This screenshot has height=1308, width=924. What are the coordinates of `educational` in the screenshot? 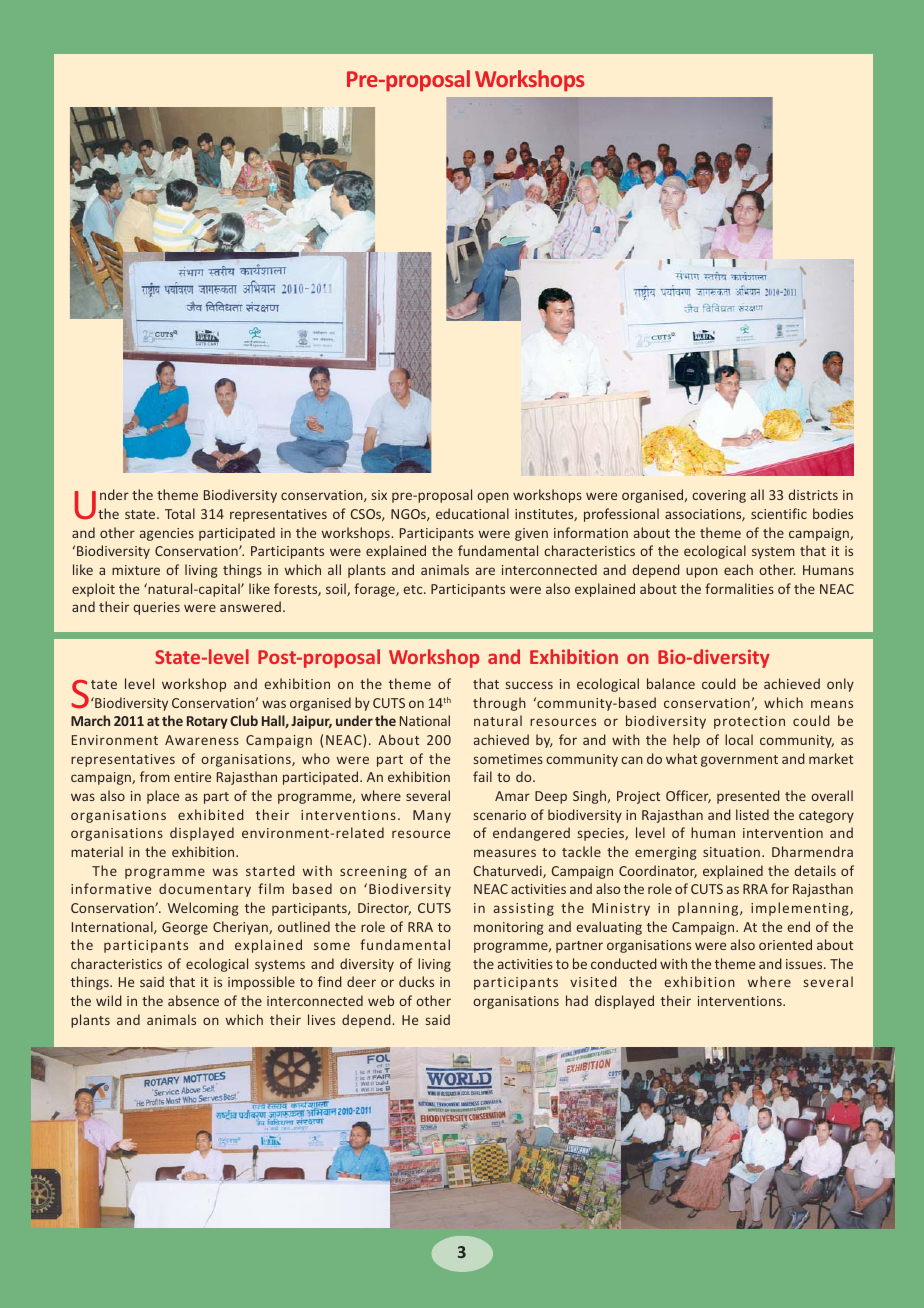 It's located at (472, 513).
